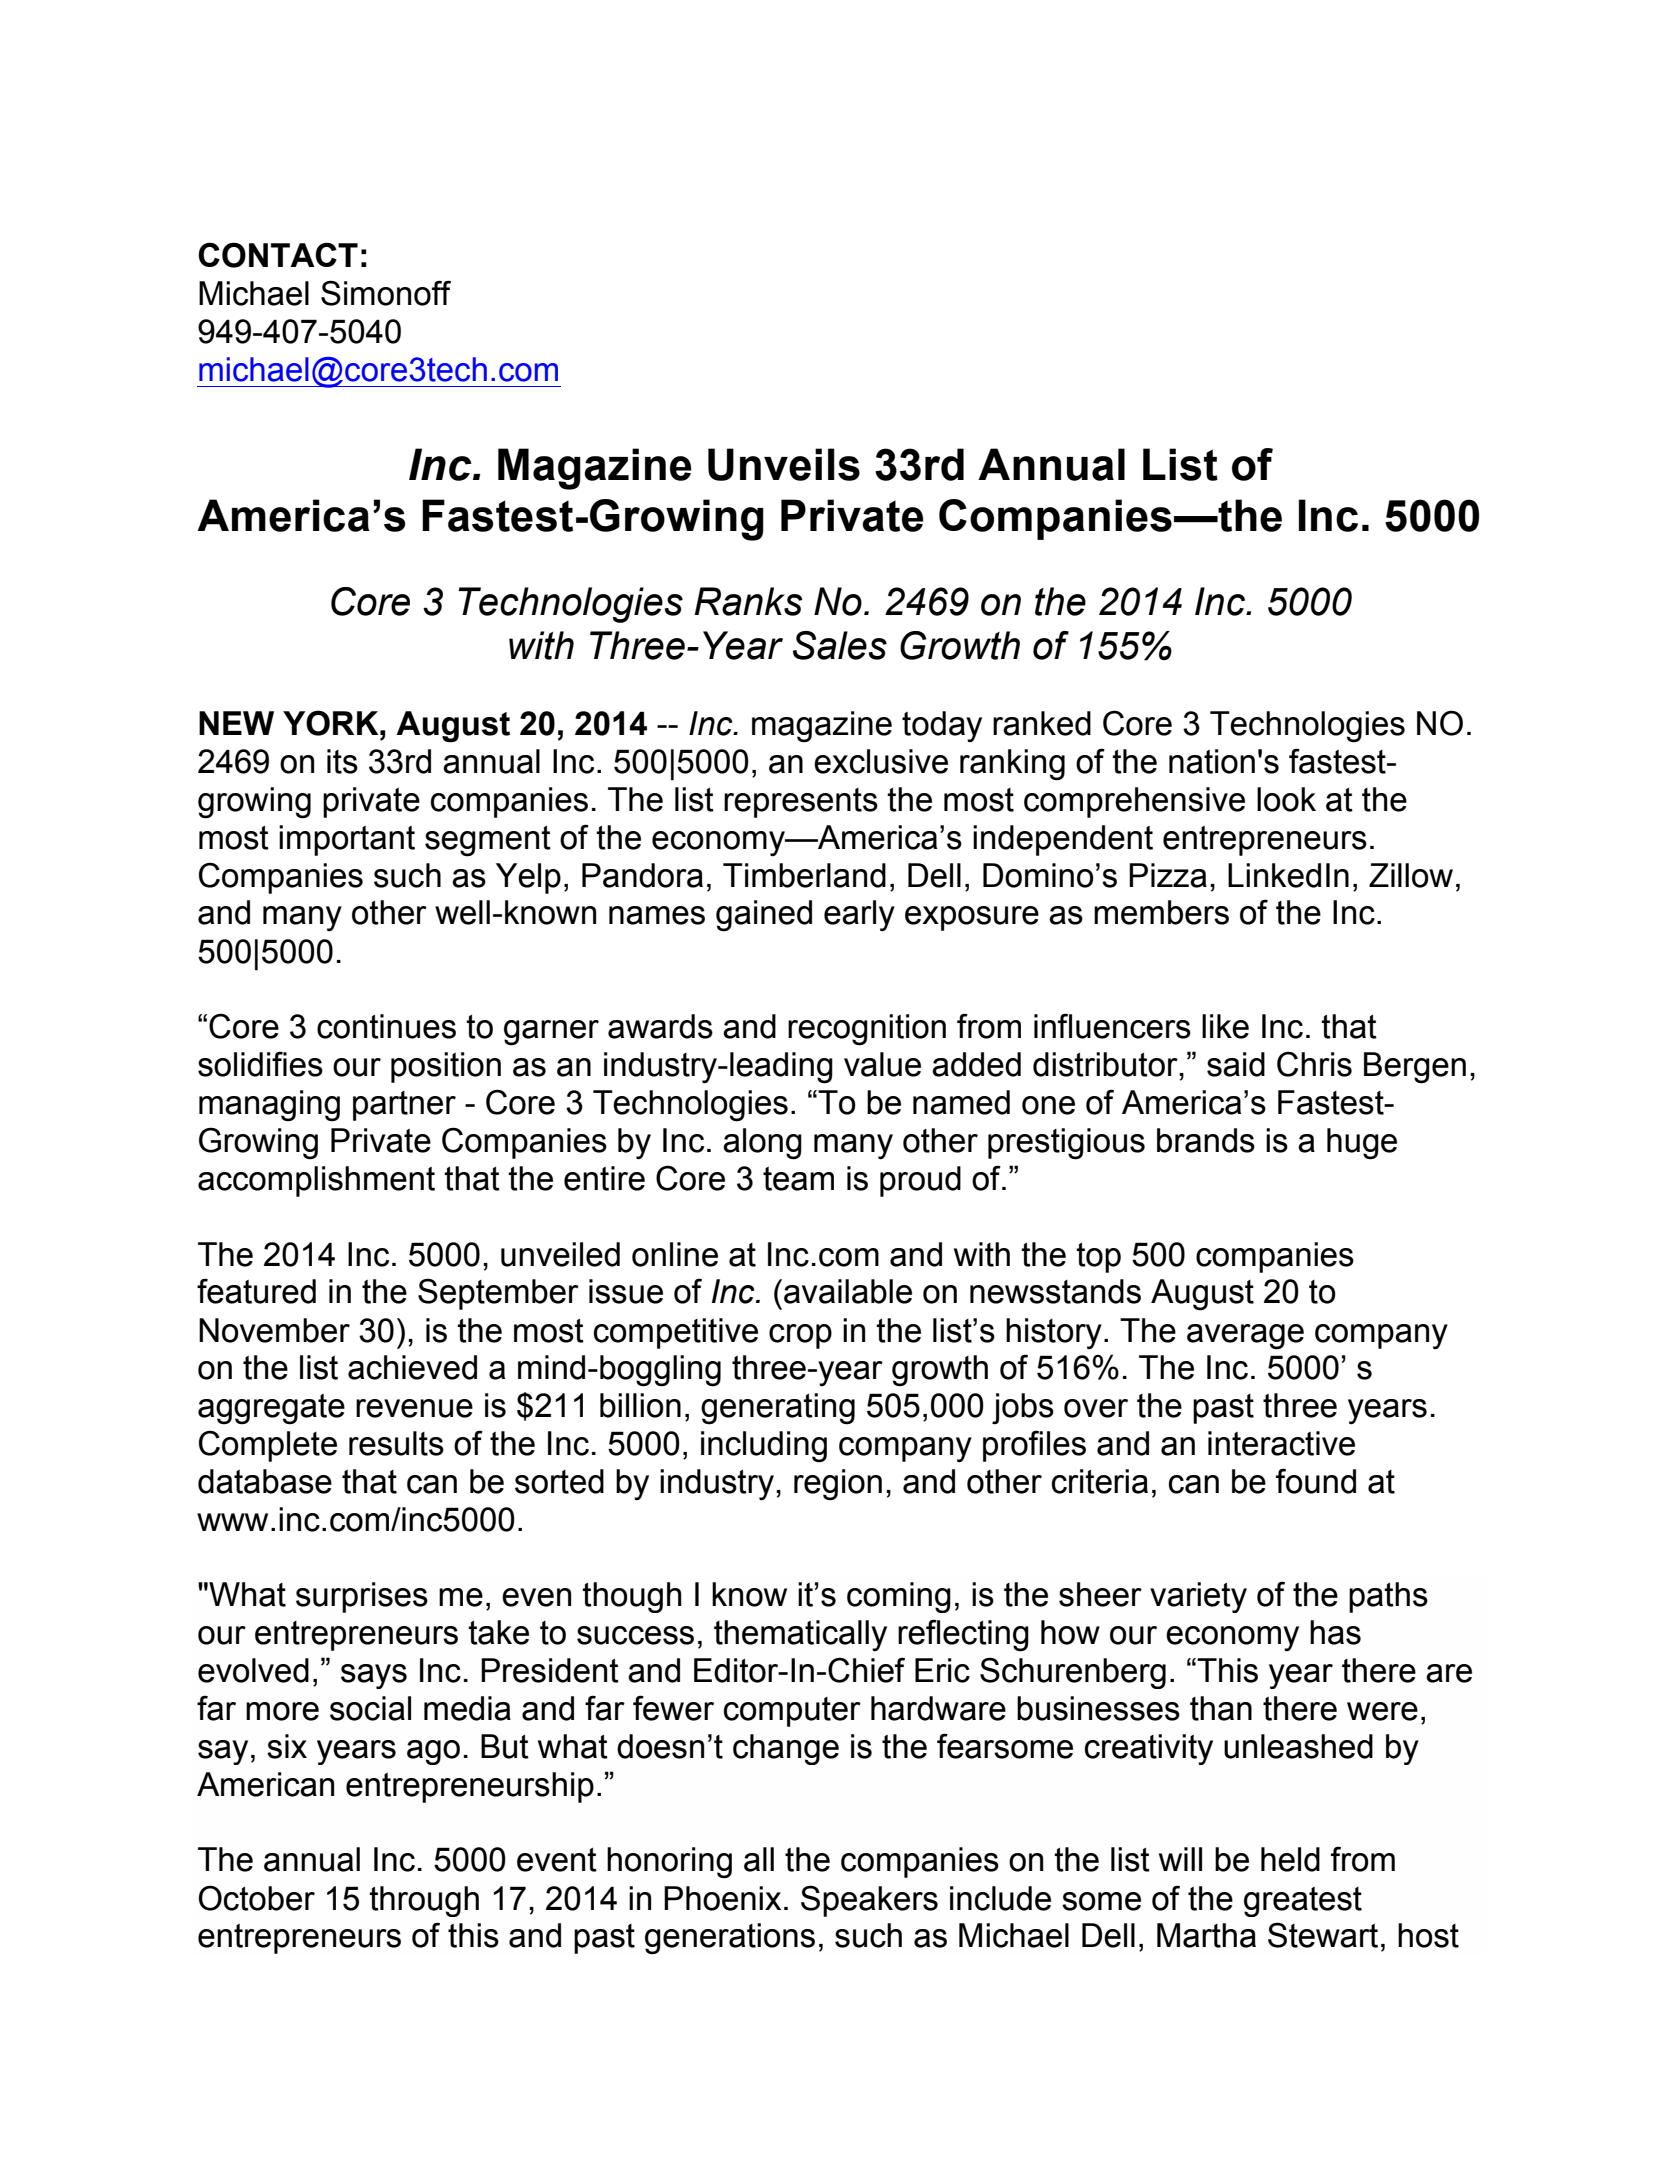 This page has height=2175, width=1680. What do you see at coordinates (404, 1106) in the page?
I see `partner` at bounding box center [404, 1106].
